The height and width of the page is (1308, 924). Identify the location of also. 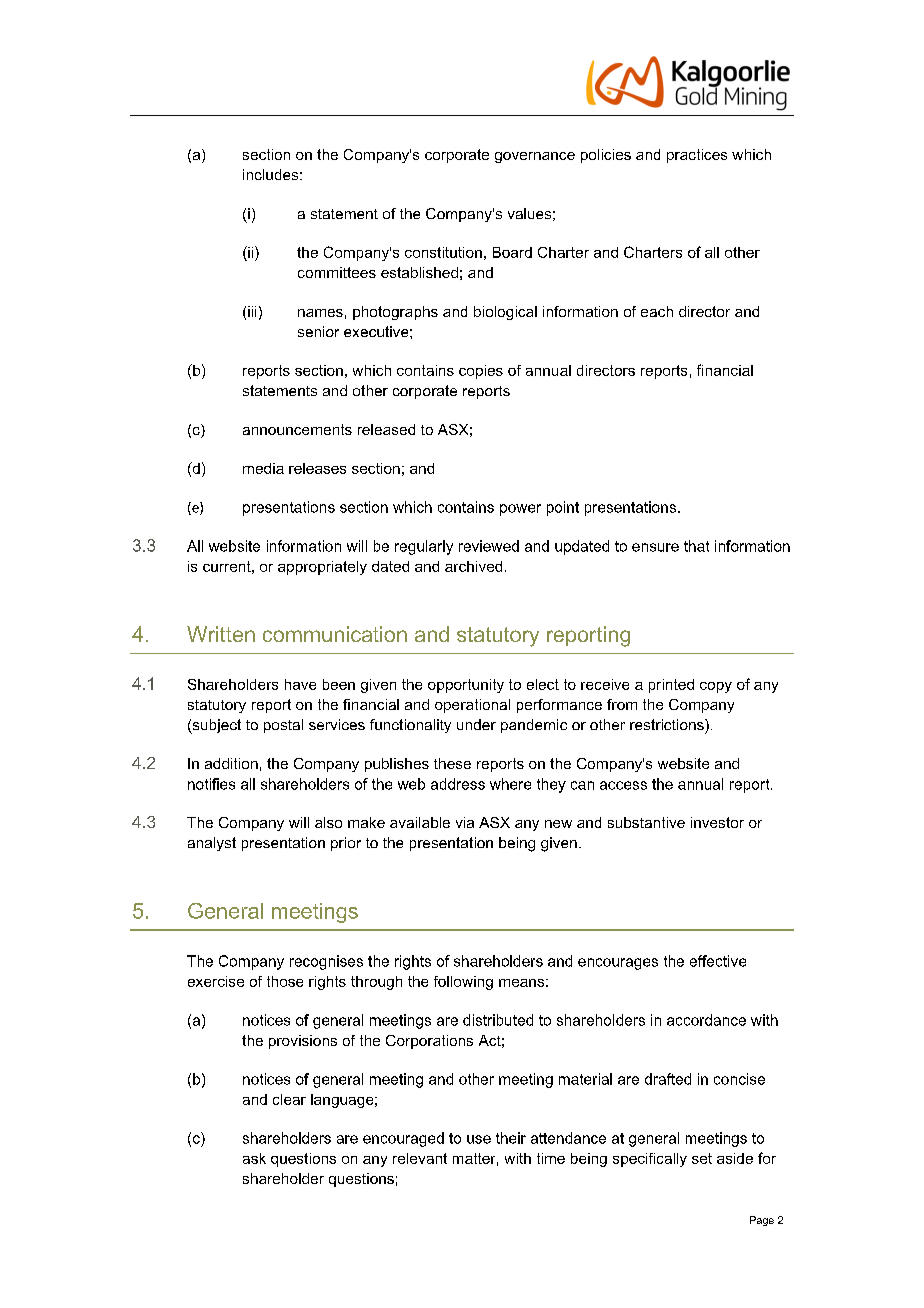
(328, 822).
